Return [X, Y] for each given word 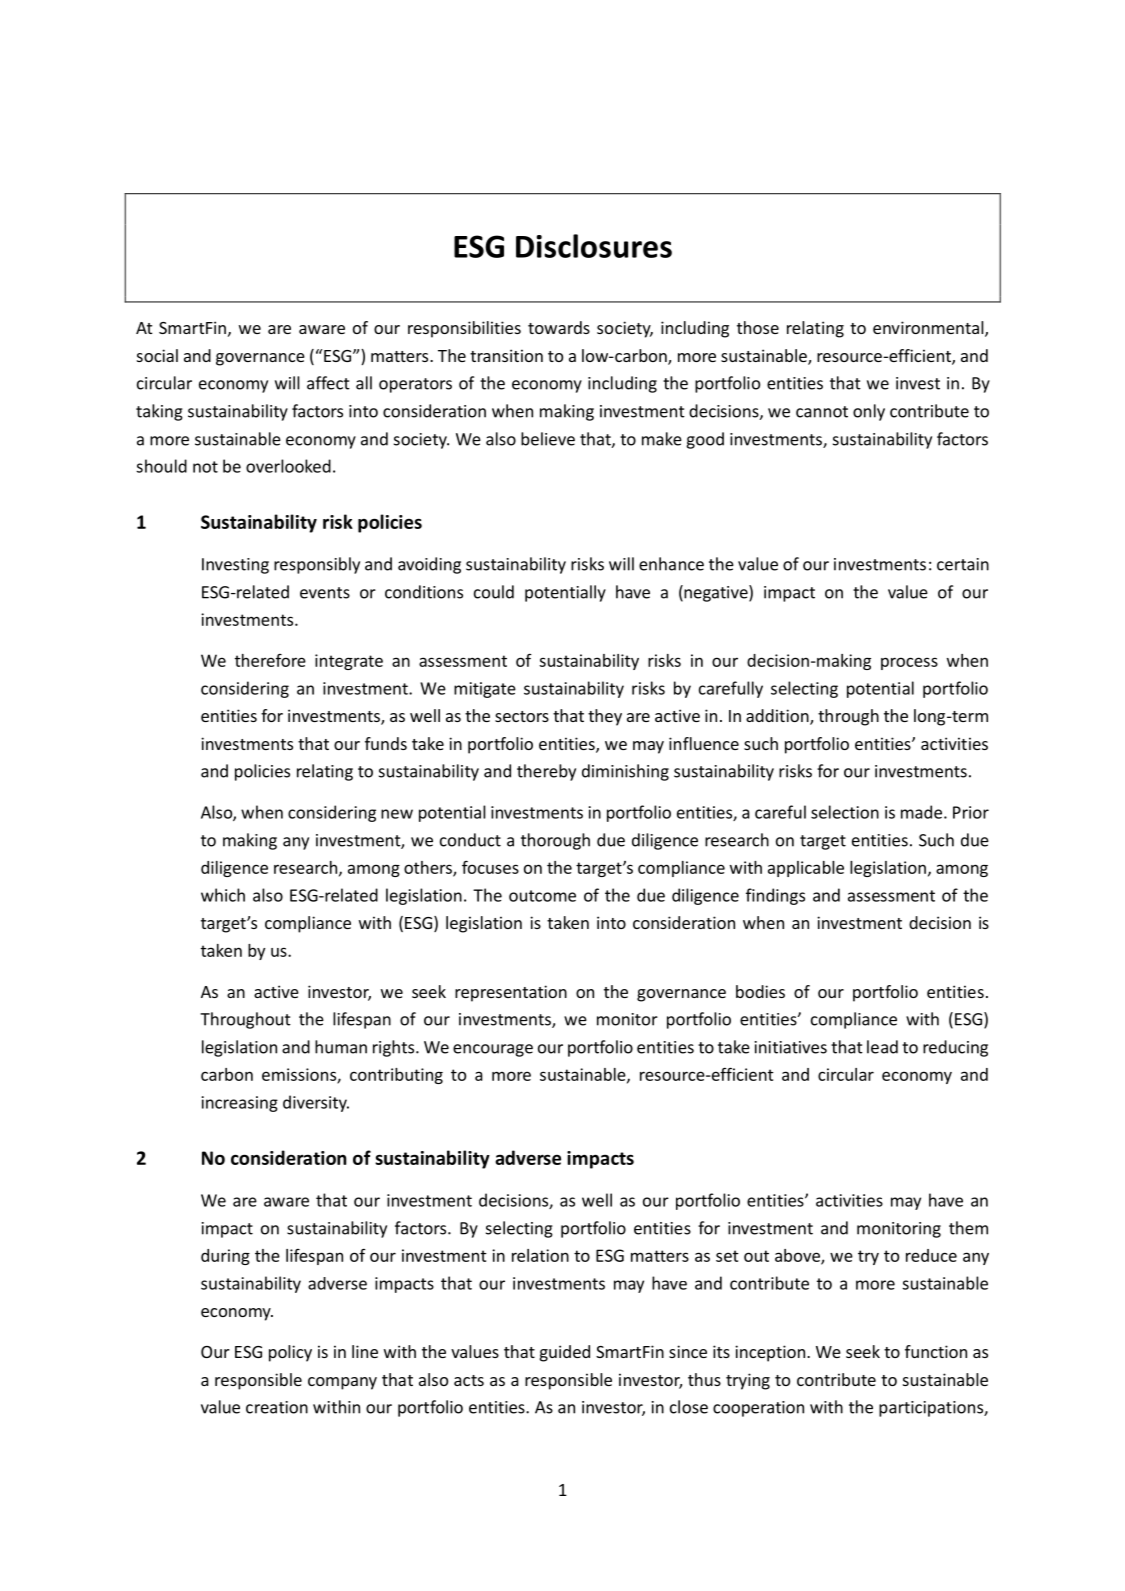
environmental [929, 329]
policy [290, 1353]
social [157, 355]
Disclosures [594, 246]
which [223, 895]
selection [845, 812]
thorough [555, 841]
